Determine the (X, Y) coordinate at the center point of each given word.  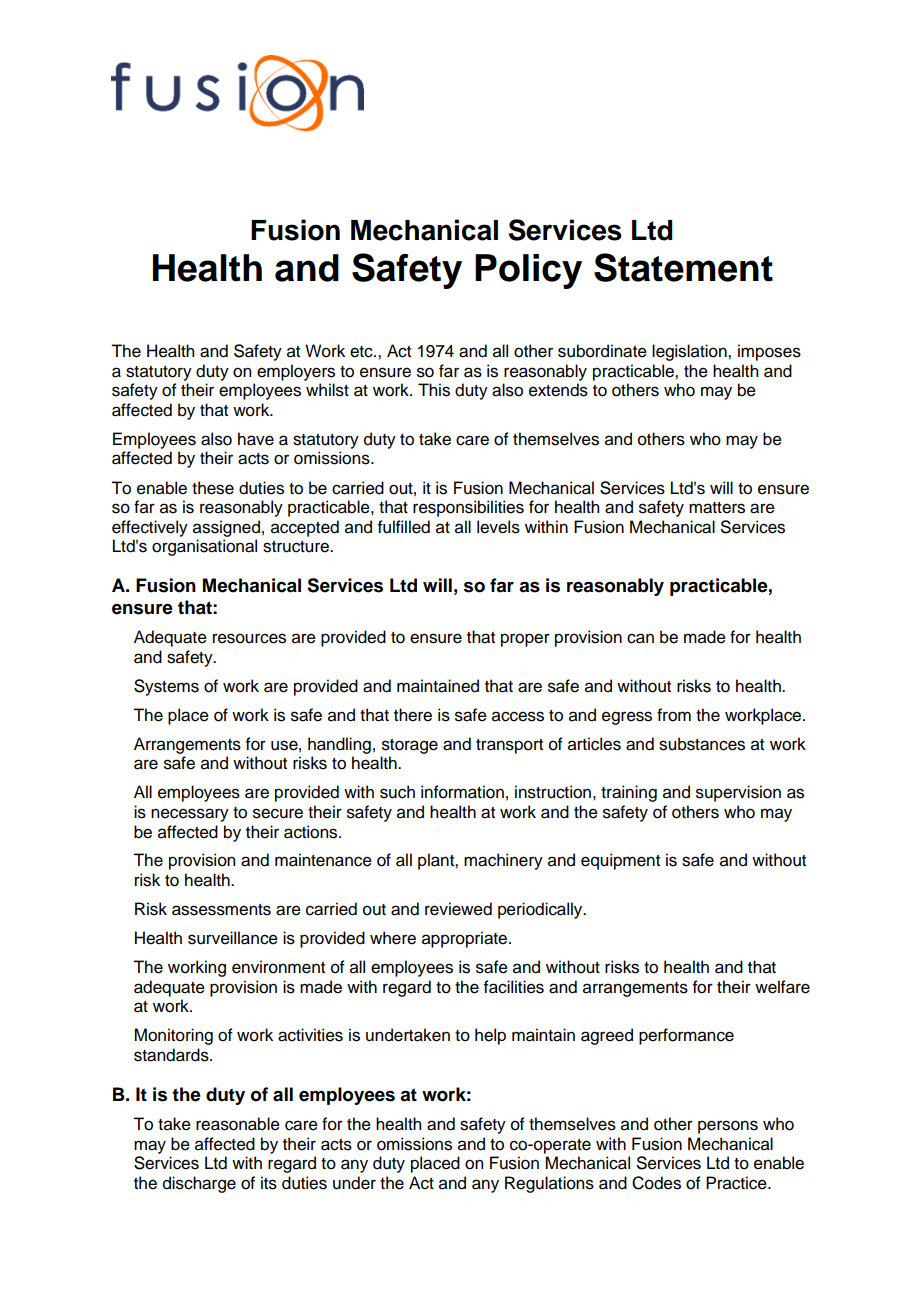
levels (498, 527)
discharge (199, 1184)
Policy (528, 271)
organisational (204, 547)
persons (728, 1127)
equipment (620, 861)
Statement (683, 267)
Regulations (549, 1184)
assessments (221, 910)
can (640, 638)
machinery (503, 861)
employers (296, 372)
